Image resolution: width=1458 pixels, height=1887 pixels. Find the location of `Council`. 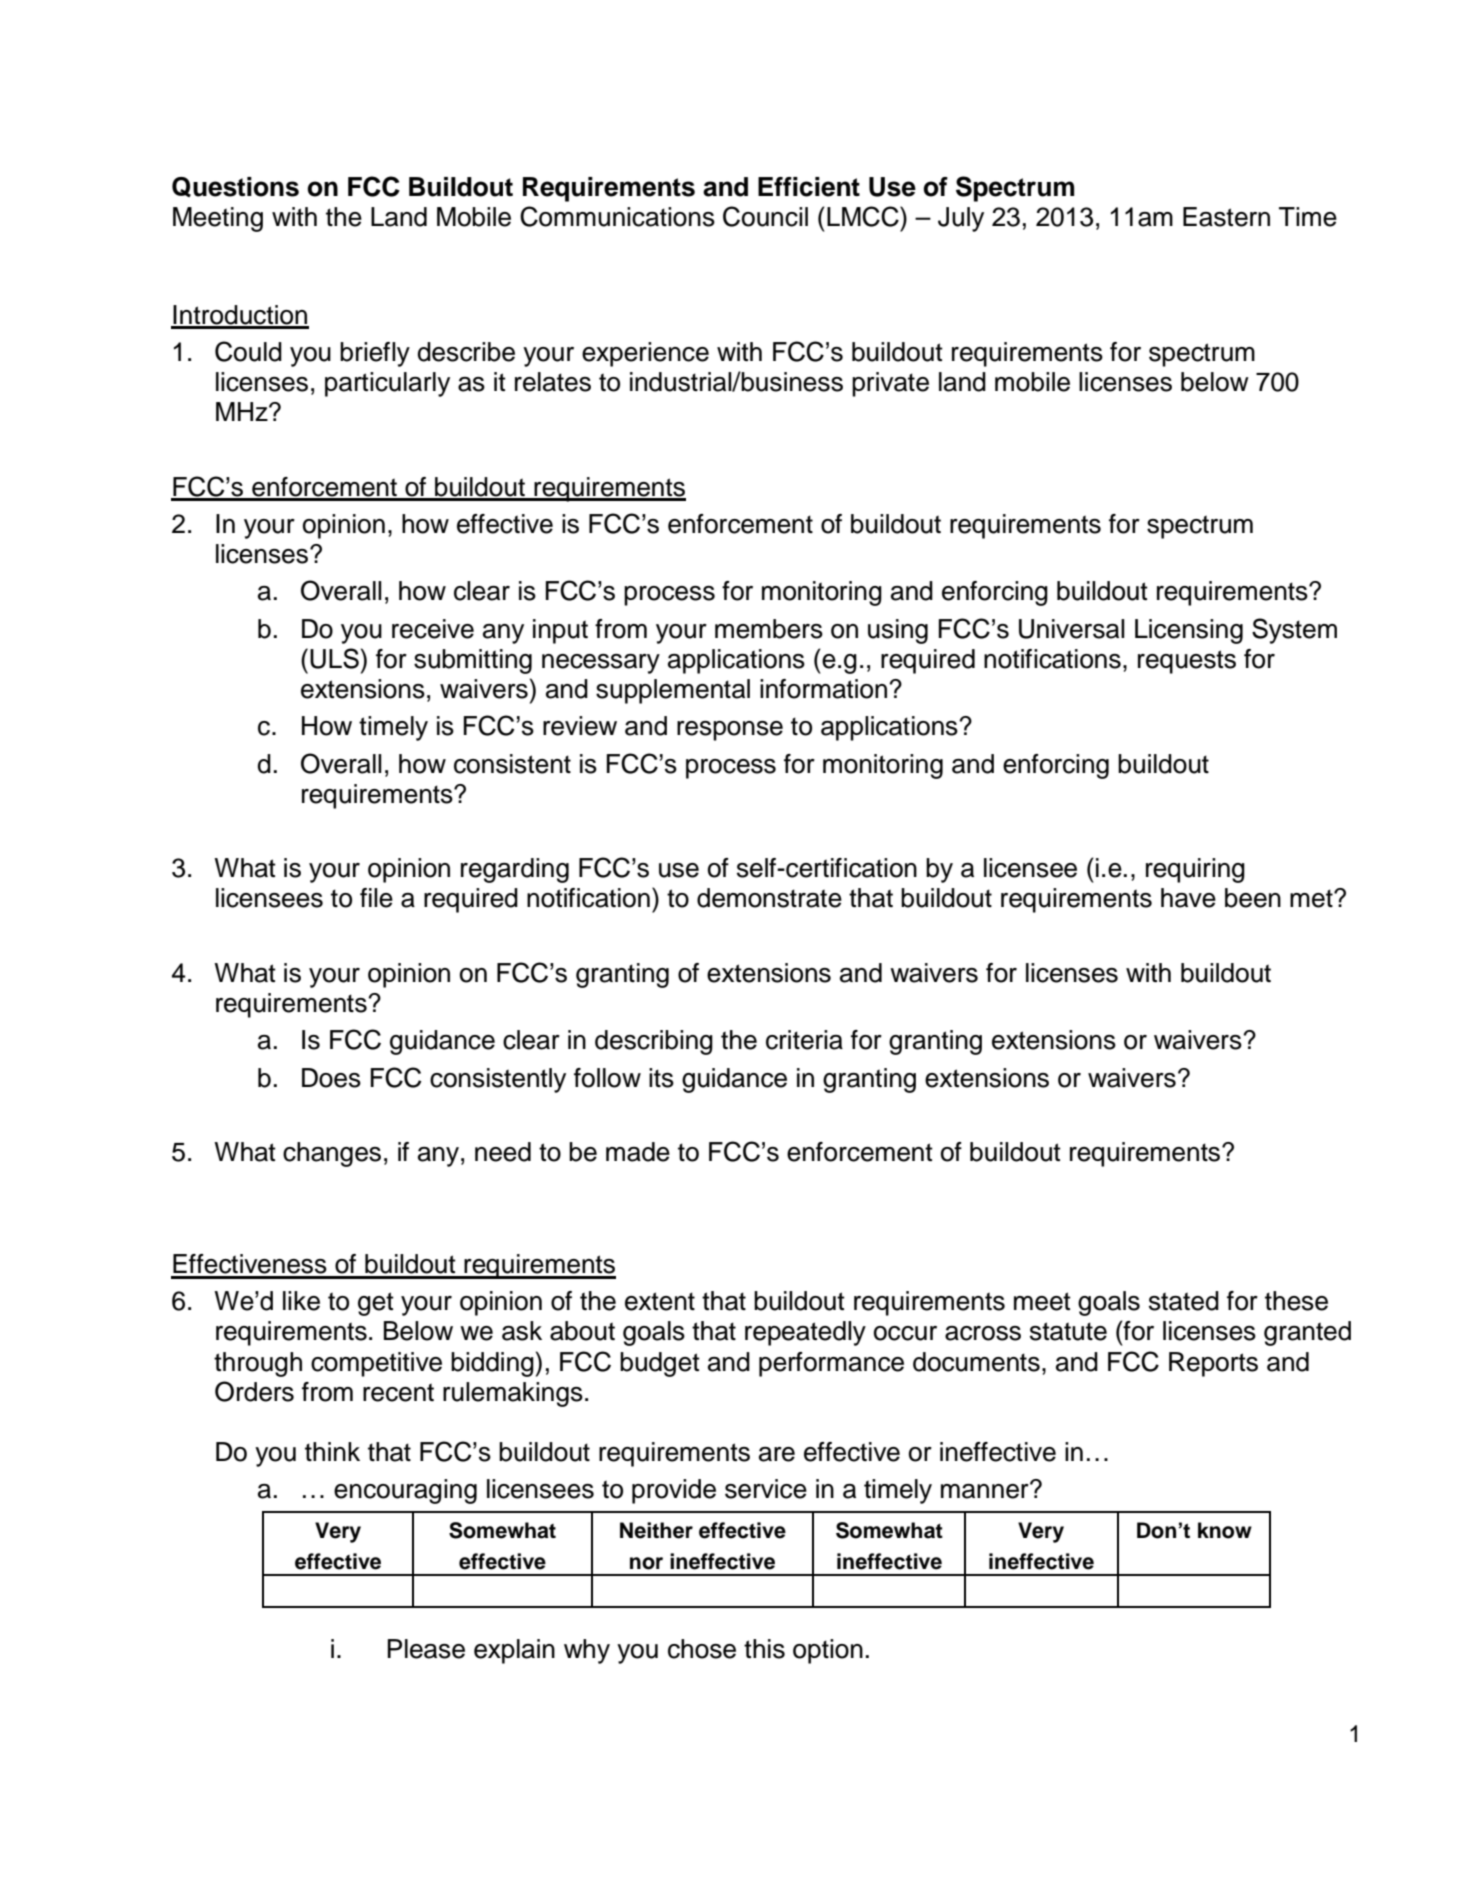

Council is located at coordinates (765, 216).
